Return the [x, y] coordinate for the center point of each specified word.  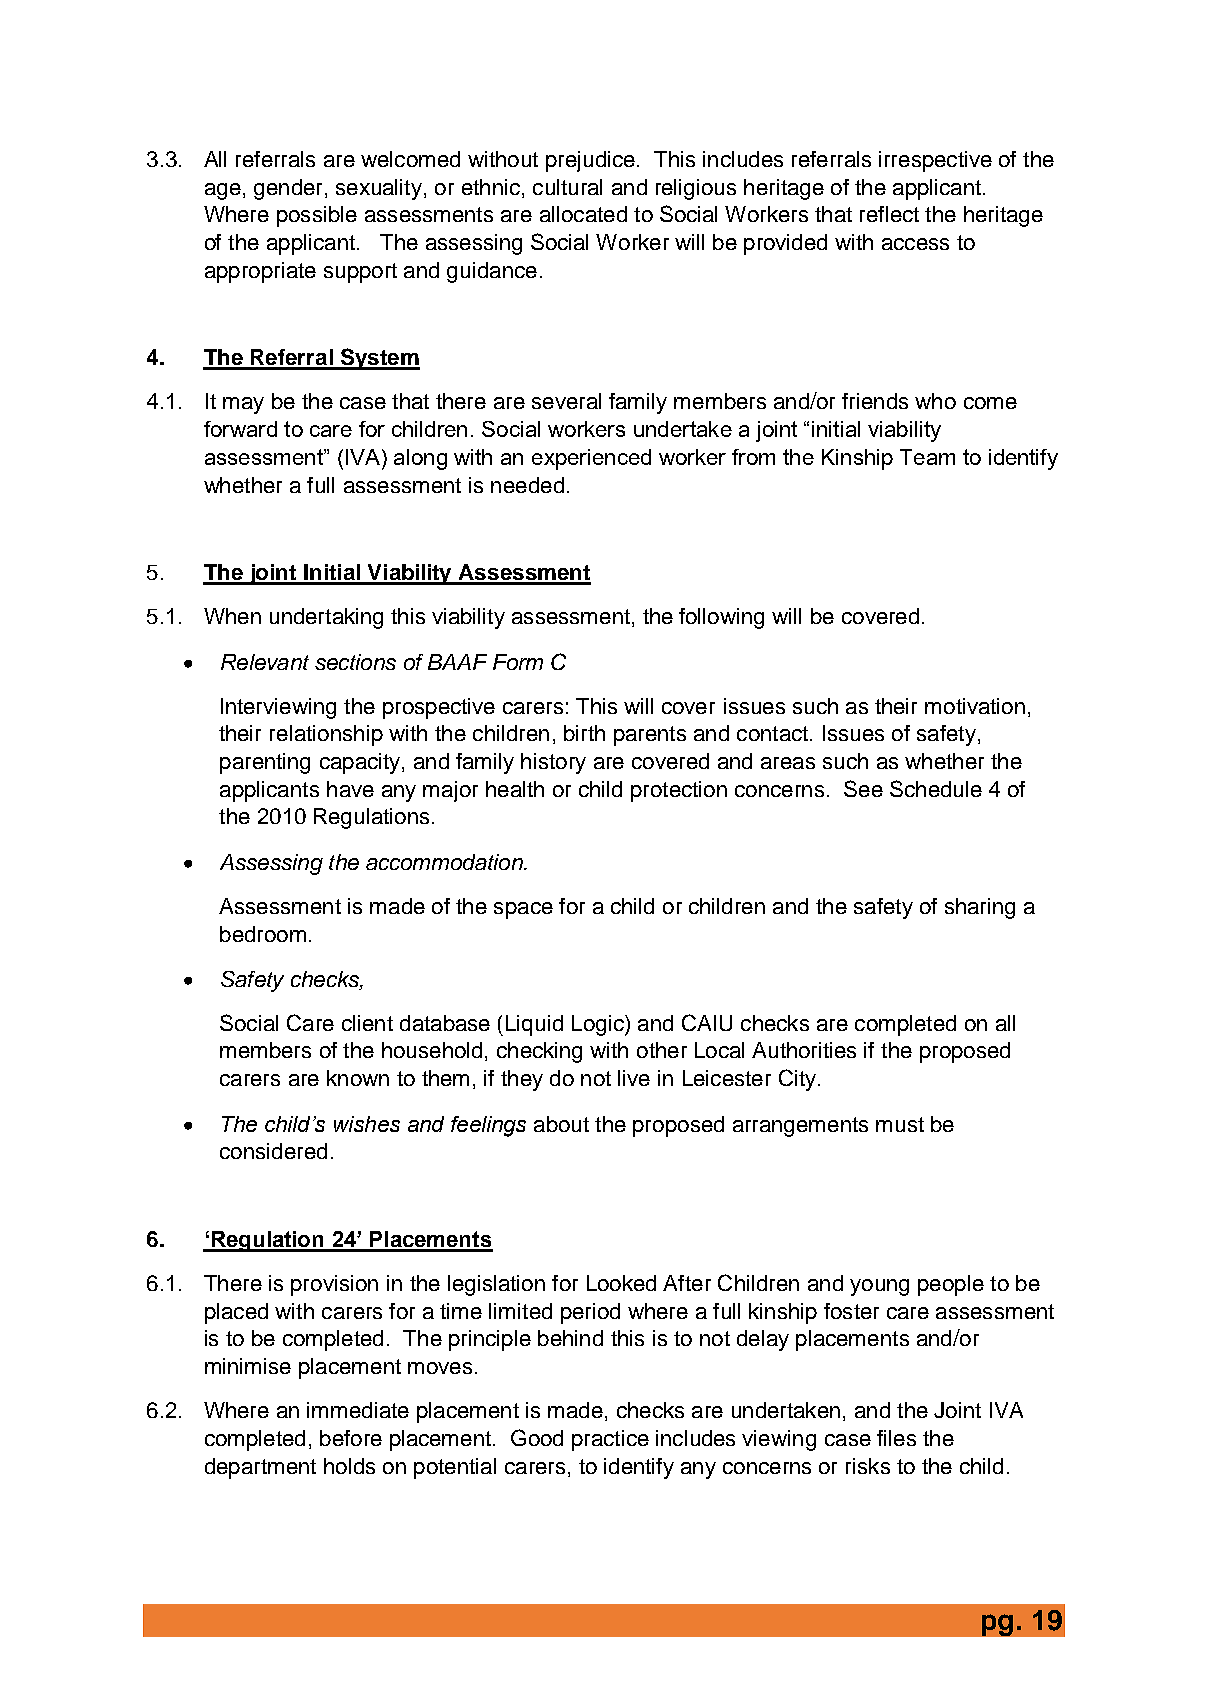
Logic [599, 1025]
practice [610, 1440]
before [351, 1438]
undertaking [326, 618]
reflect [889, 214]
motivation [975, 706]
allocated [583, 214]
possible [317, 216]
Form [518, 662]
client [367, 1023]
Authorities [804, 1050]
